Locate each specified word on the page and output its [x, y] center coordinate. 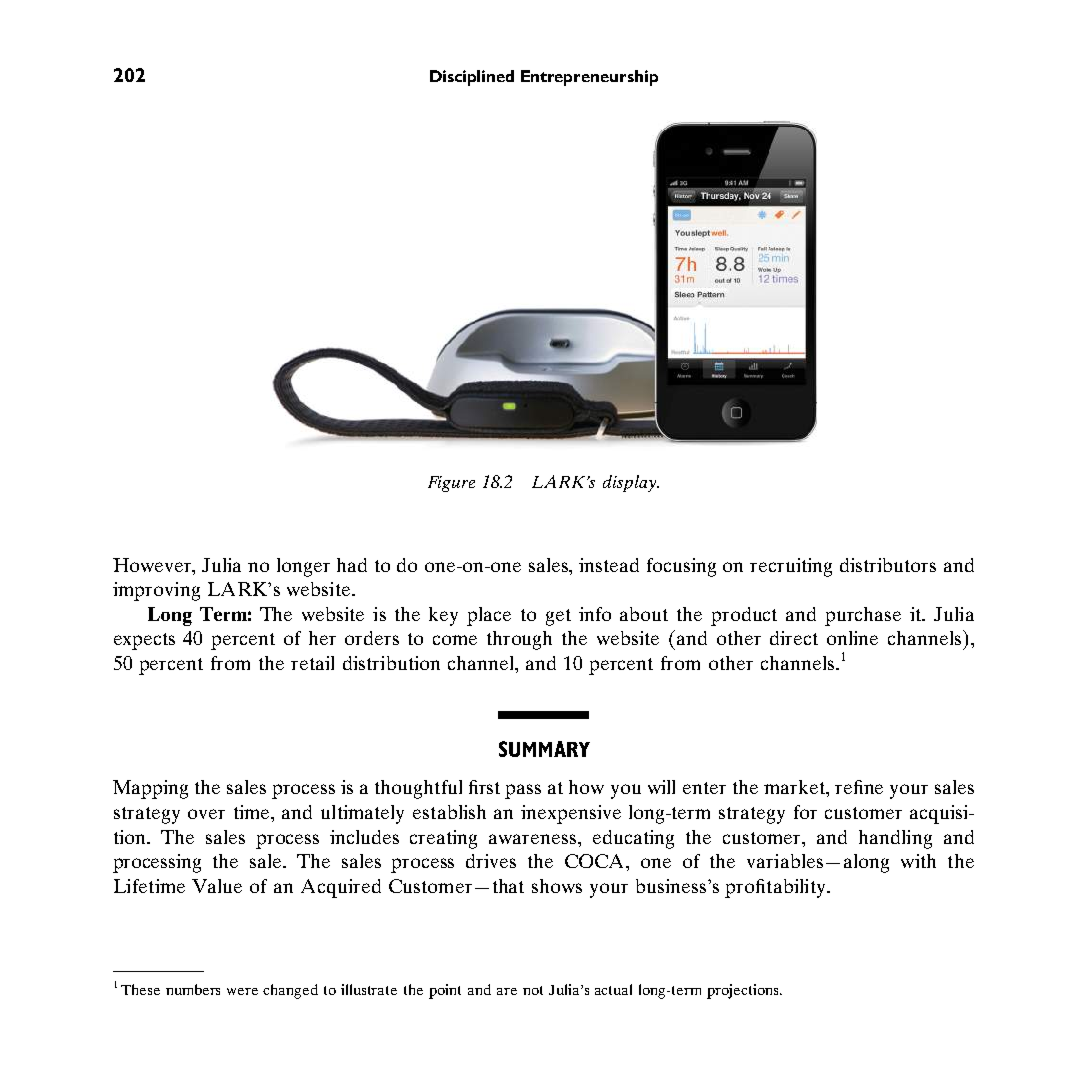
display [630, 483]
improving [156, 591]
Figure [451, 484]
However [153, 565]
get [558, 617]
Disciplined [472, 78]
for [805, 812]
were [242, 991]
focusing [681, 567]
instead [609, 565]
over [206, 814]
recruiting [791, 567]
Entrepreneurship [589, 78]
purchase [863, 616]
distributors [888, 565]
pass [523, 791]
